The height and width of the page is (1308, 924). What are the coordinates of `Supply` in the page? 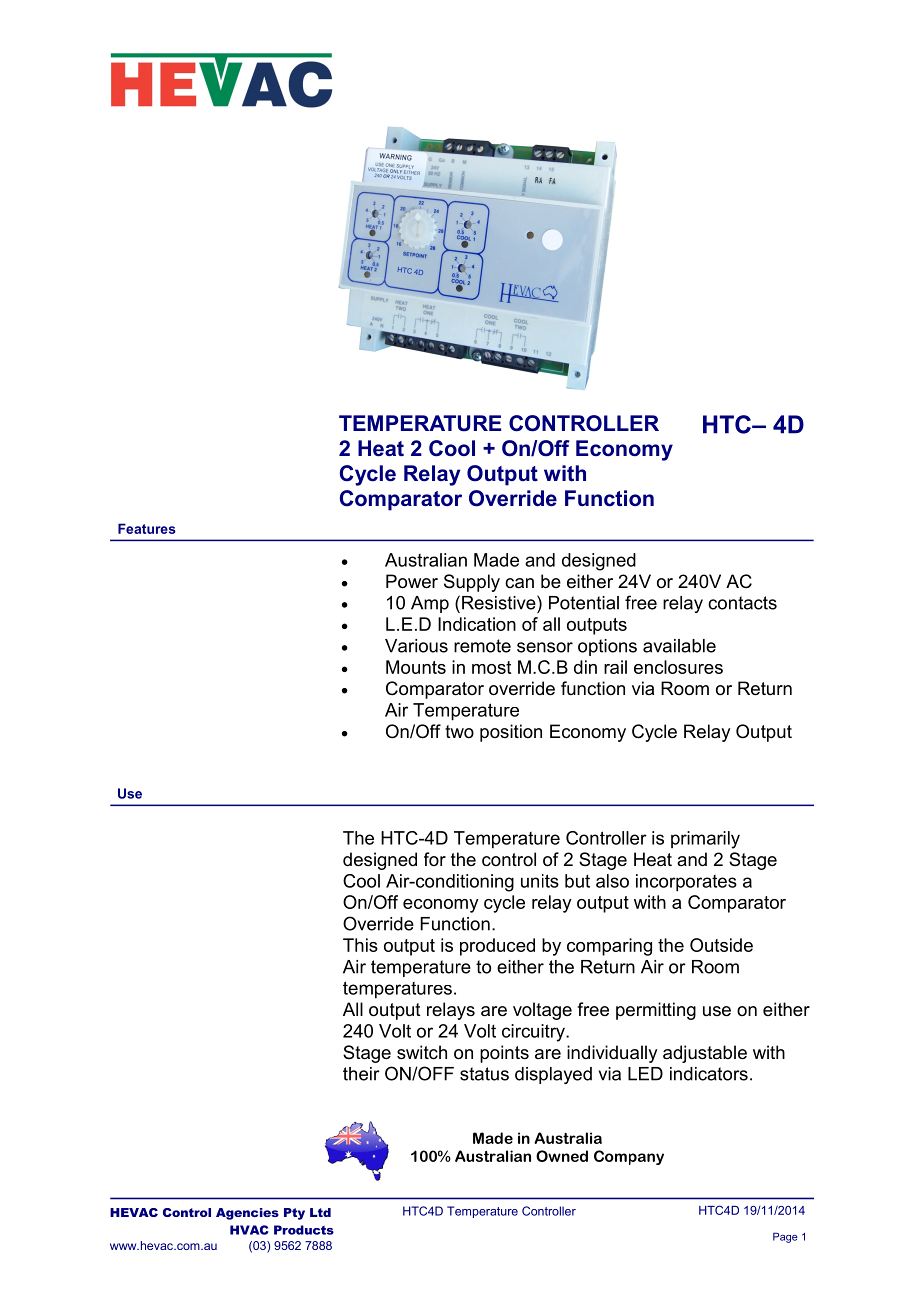 It's located at (472, 583).
